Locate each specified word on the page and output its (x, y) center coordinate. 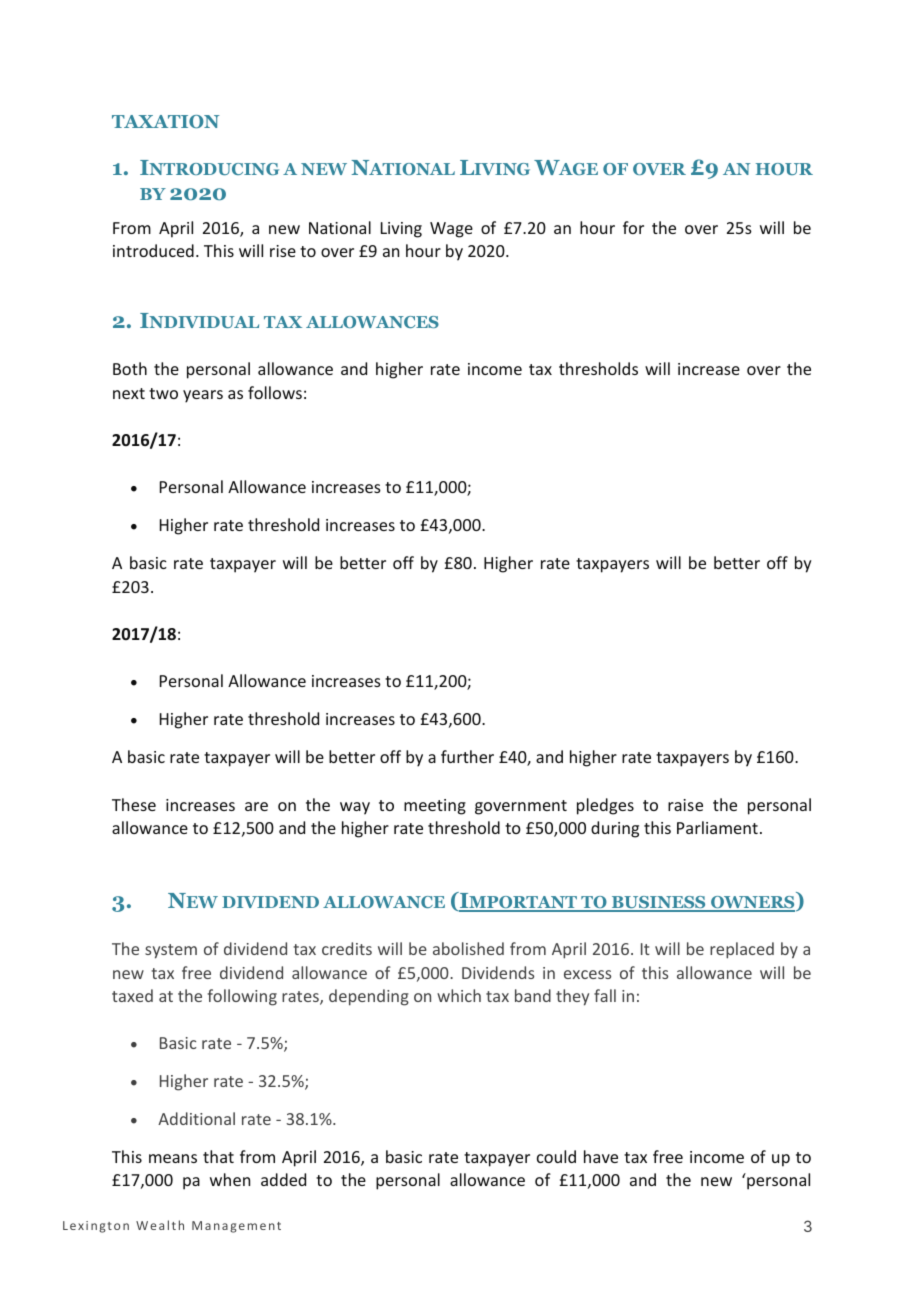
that (218, 1156)
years (203, 396)
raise (685, 805)
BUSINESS (658, 903)
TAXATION (166, 122)
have (601, 1156)
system (171, 951)
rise (283, 251)
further (467, 756)
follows (275, 392)
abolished (468, 948)
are (256, 806)
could (556, 1156)
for (633, 227)
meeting (435, 807)
